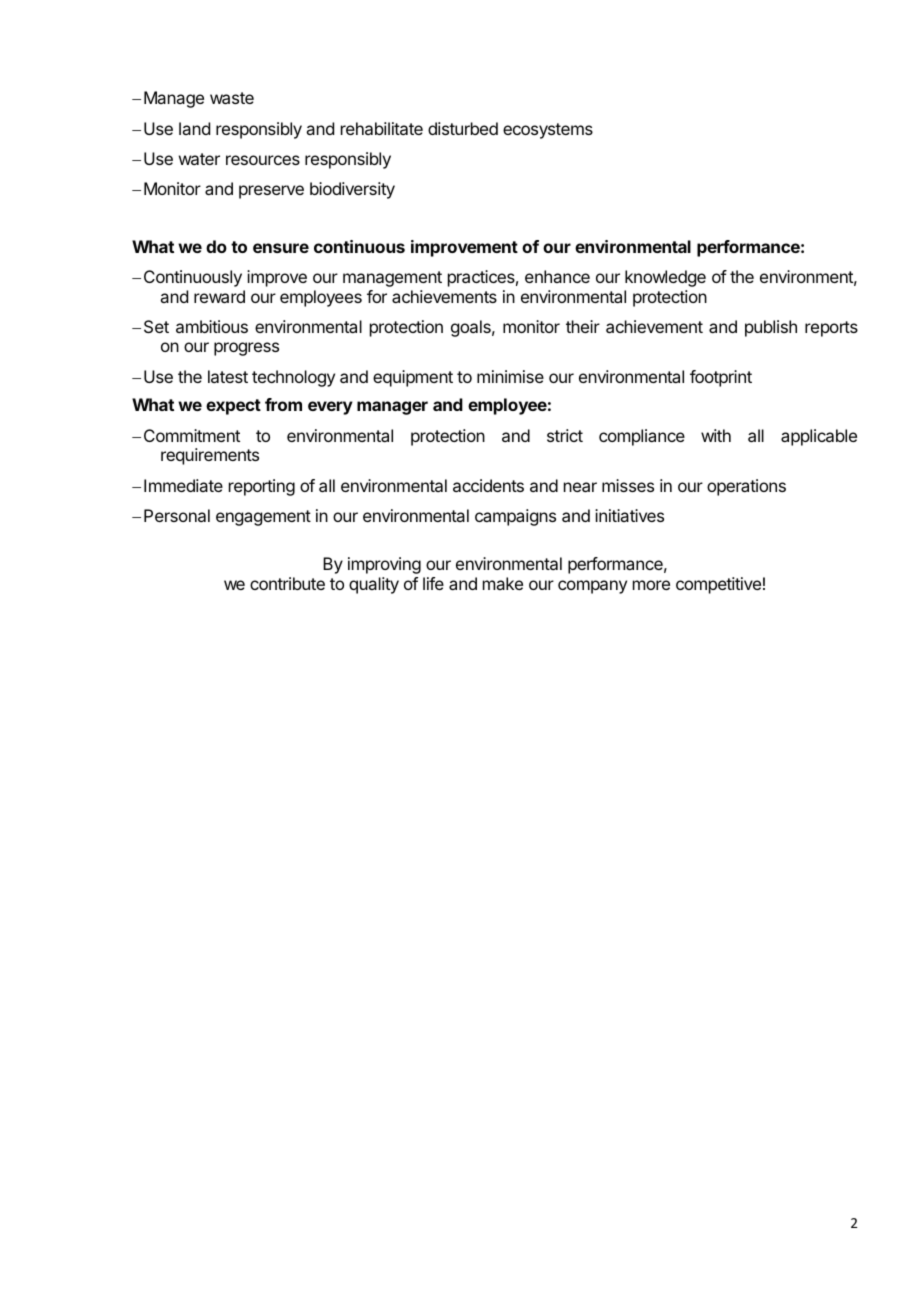 The height and width of the document is (1308, 924). Describe the element at coordinates (232, 98) in the document. I see `waste` at that location.
